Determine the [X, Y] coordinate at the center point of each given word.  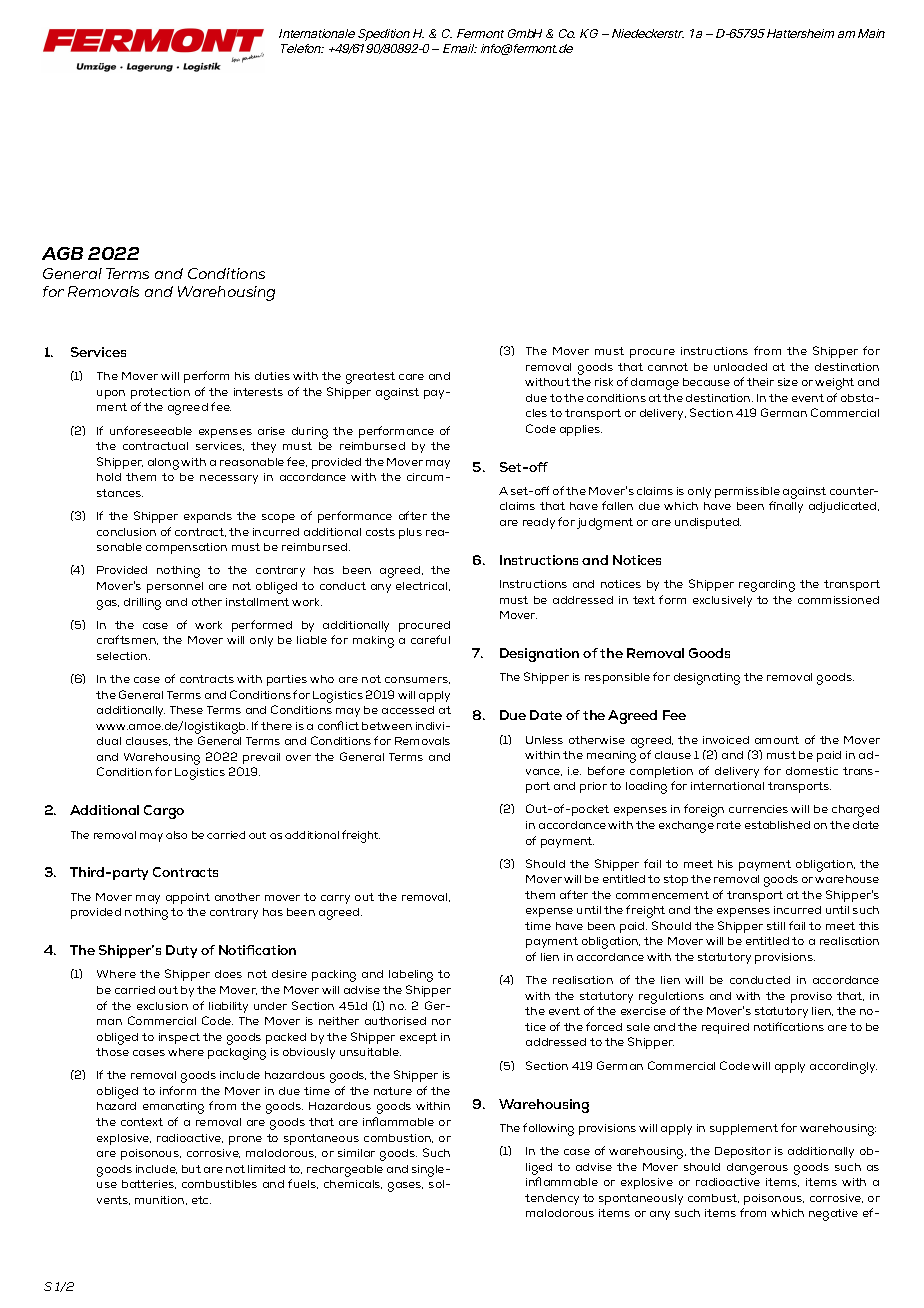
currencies [758, 809]
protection [160, 393]
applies [581, 430]
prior [593, 787]
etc [201, 1200]
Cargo [164, 812]
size [788, 382]
